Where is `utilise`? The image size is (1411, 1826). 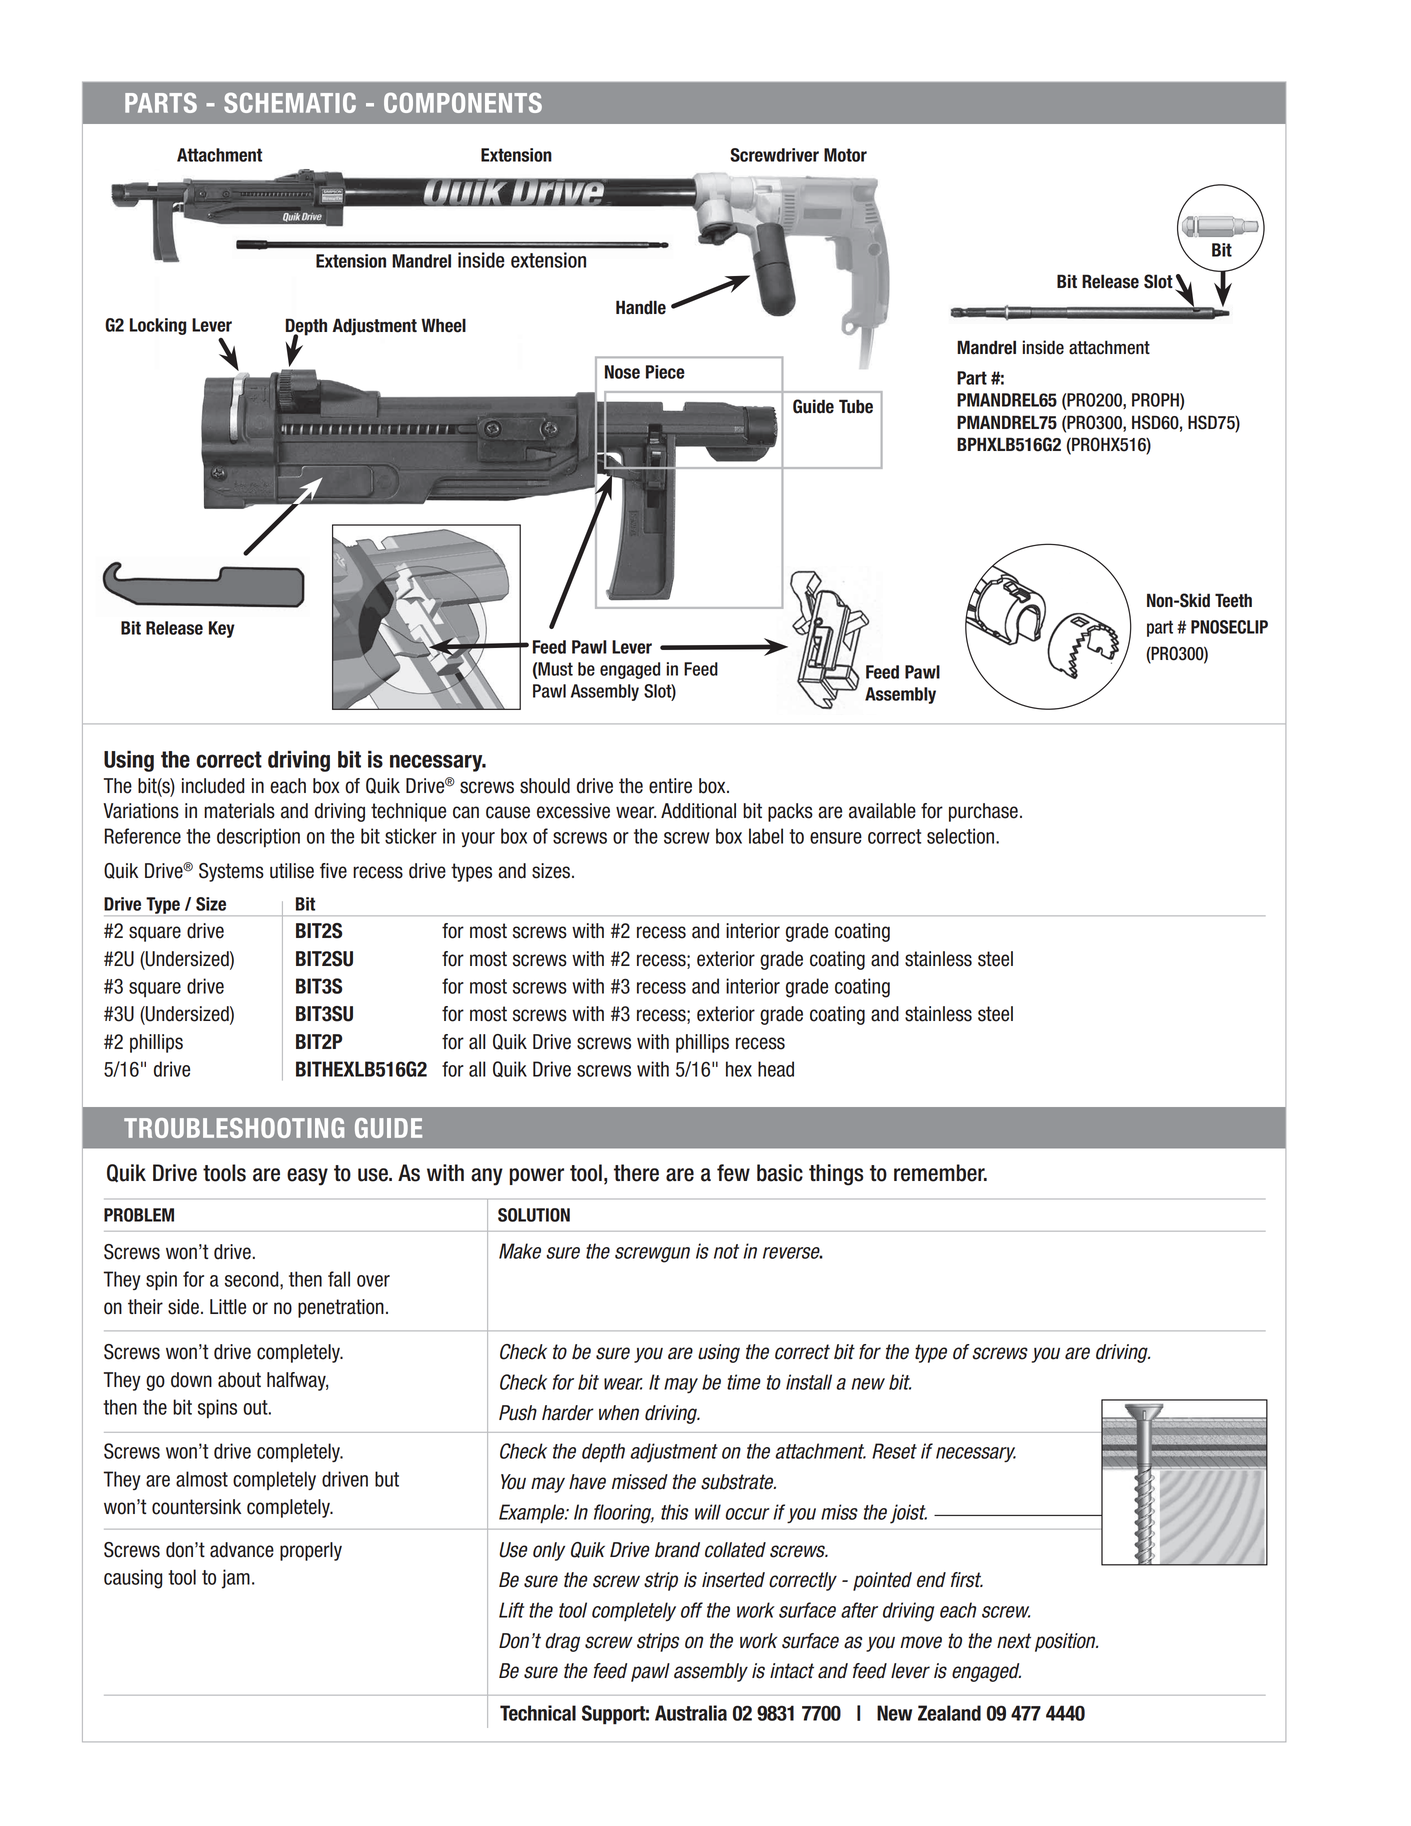 utilise is located at coordinates (292, 871).
